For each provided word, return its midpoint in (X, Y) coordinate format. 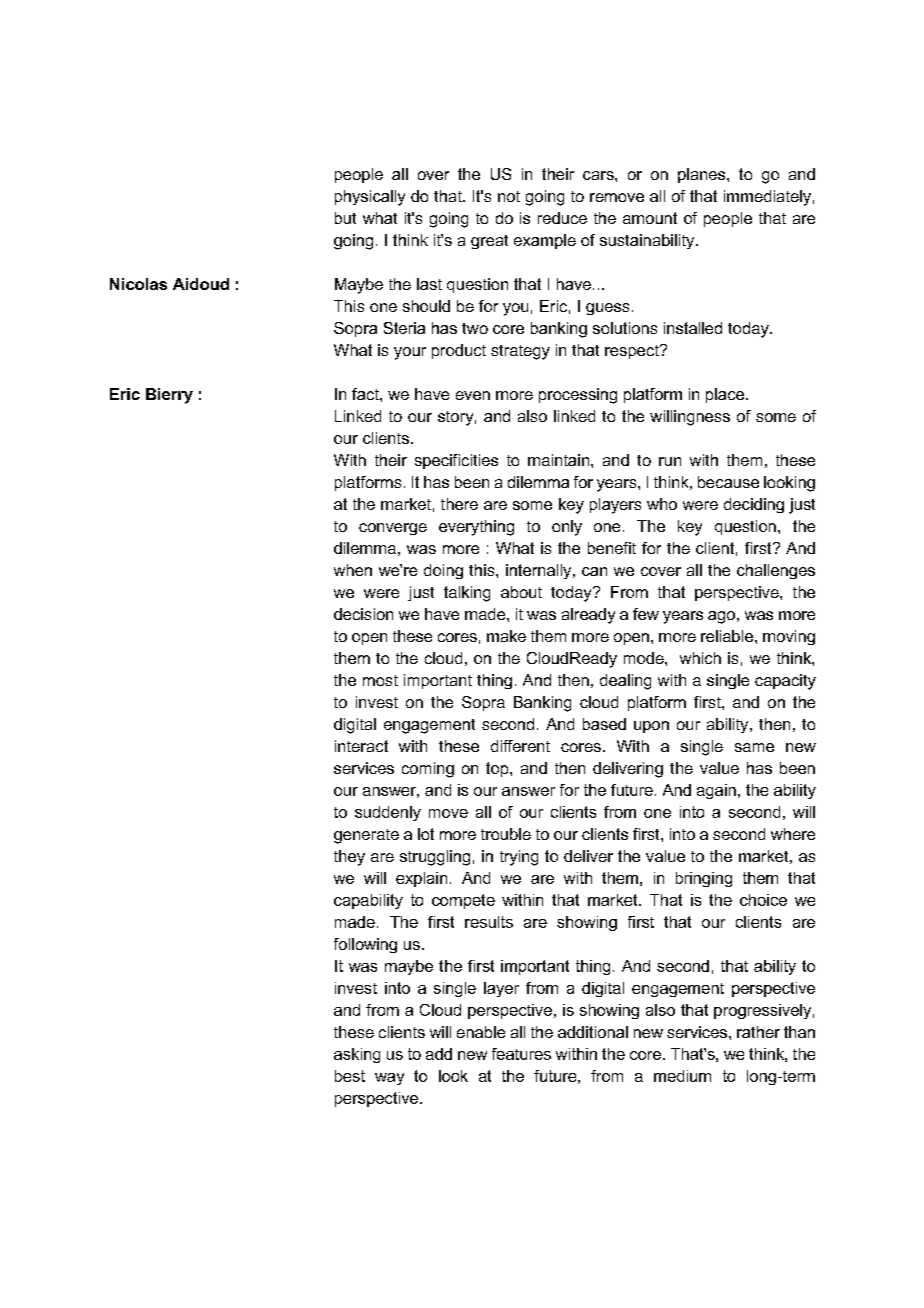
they (349, 858)
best (350, 1076)
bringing (704, 879)
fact (366, 394)
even (473, 395)
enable (481, 1032)
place (726, 395)
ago (721, 617)
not (509, 196)
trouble (506, 834)
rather (758, 1032)
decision (363, 614)
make (506, 636)
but (345, 218)
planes (703, 175)
